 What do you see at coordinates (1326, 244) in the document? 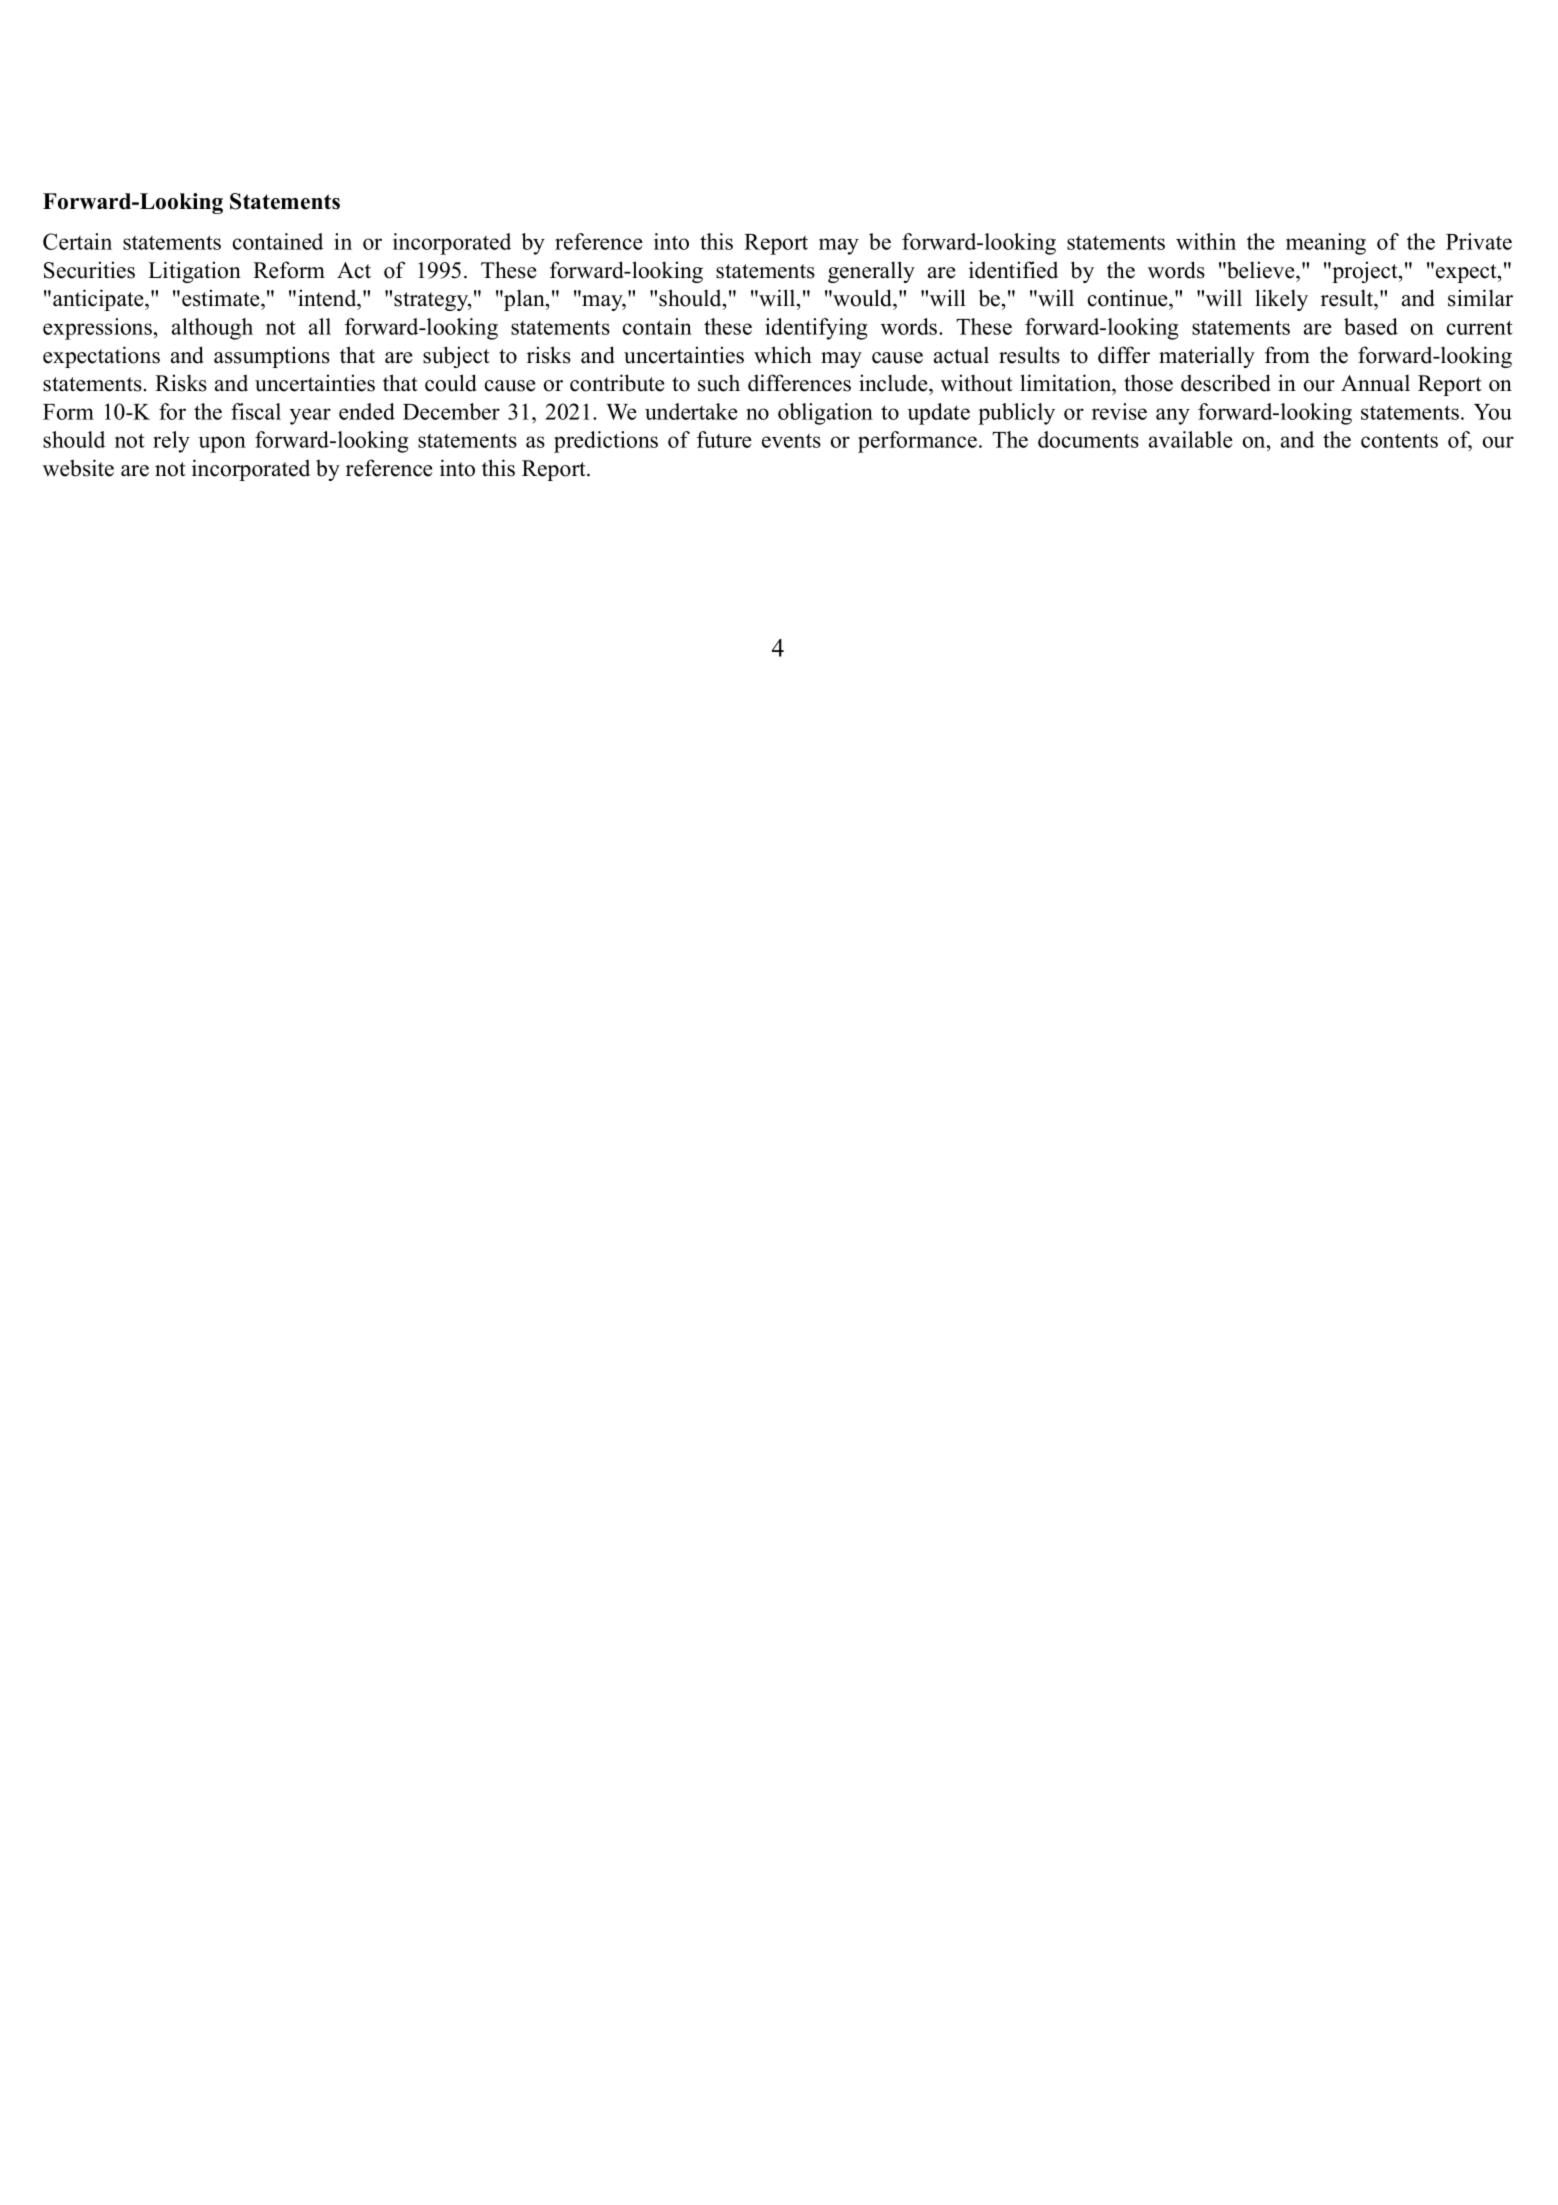
I see `meaning` at bounding box center [1326, 244].
